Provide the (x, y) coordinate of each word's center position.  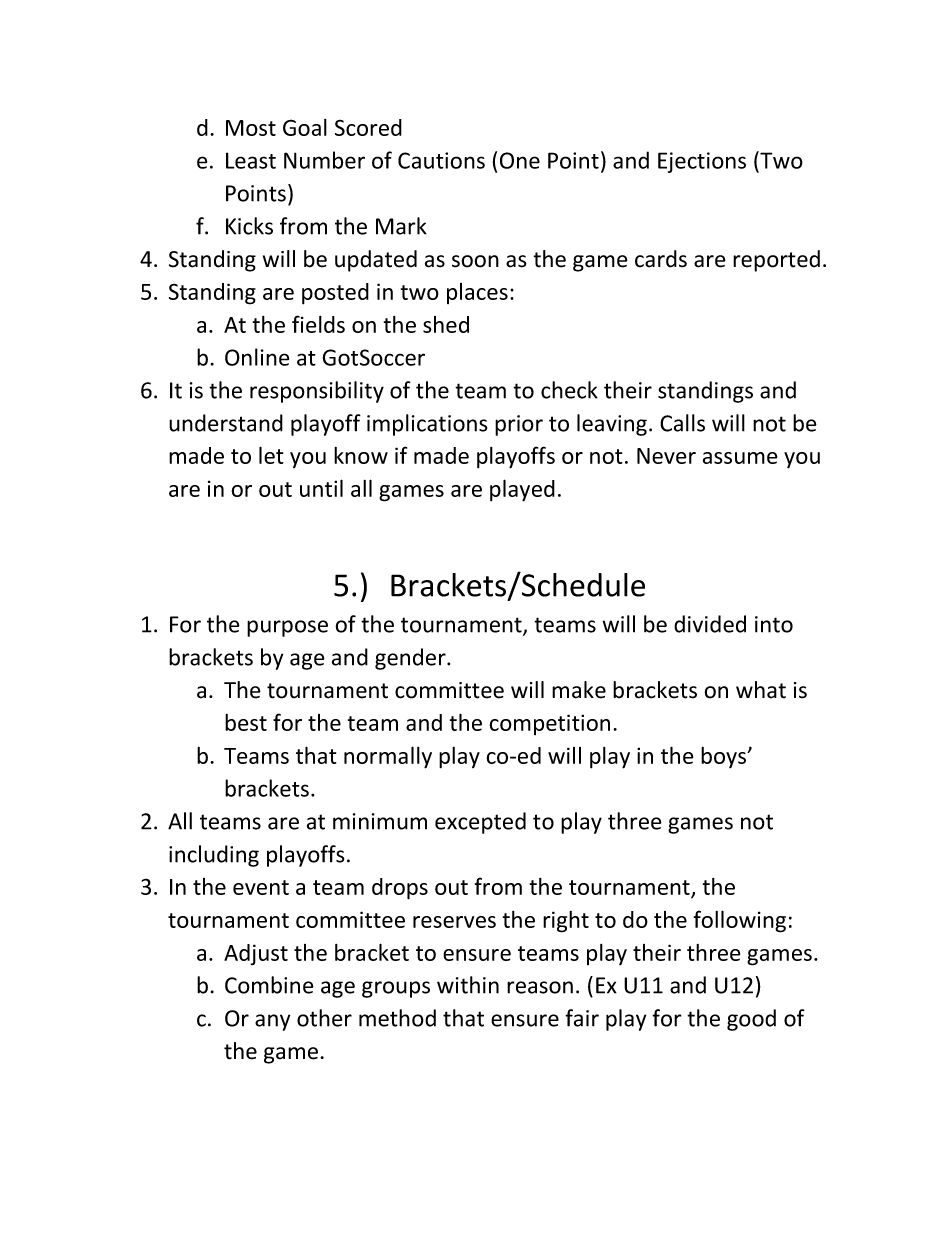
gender (411, 659)
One (520, 160)
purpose (287, 628)
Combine (269, 985)
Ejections (702, 162)
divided (710, 624)
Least (251, 160)
